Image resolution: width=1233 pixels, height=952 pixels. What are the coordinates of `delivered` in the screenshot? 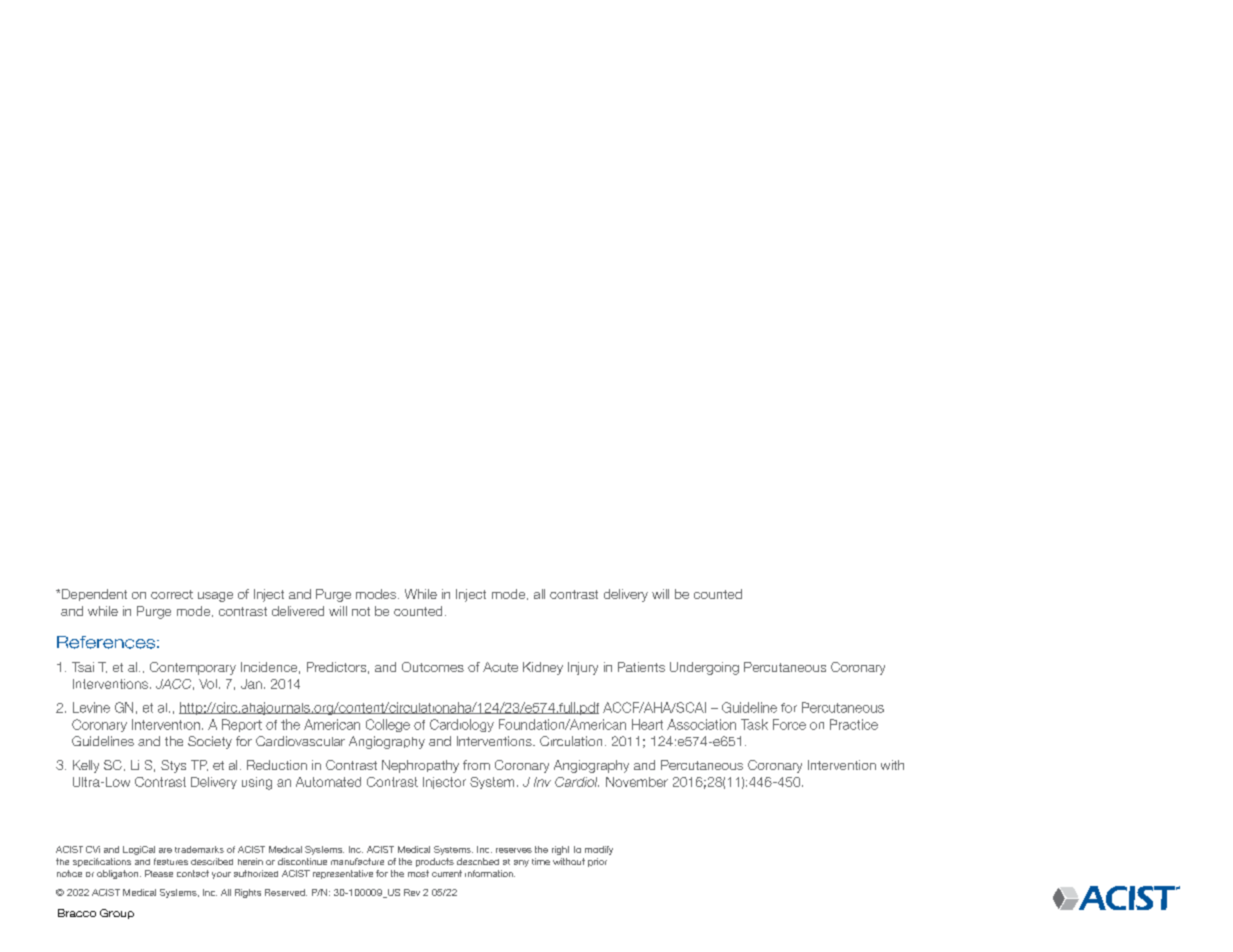 It's located at (298, 611).
